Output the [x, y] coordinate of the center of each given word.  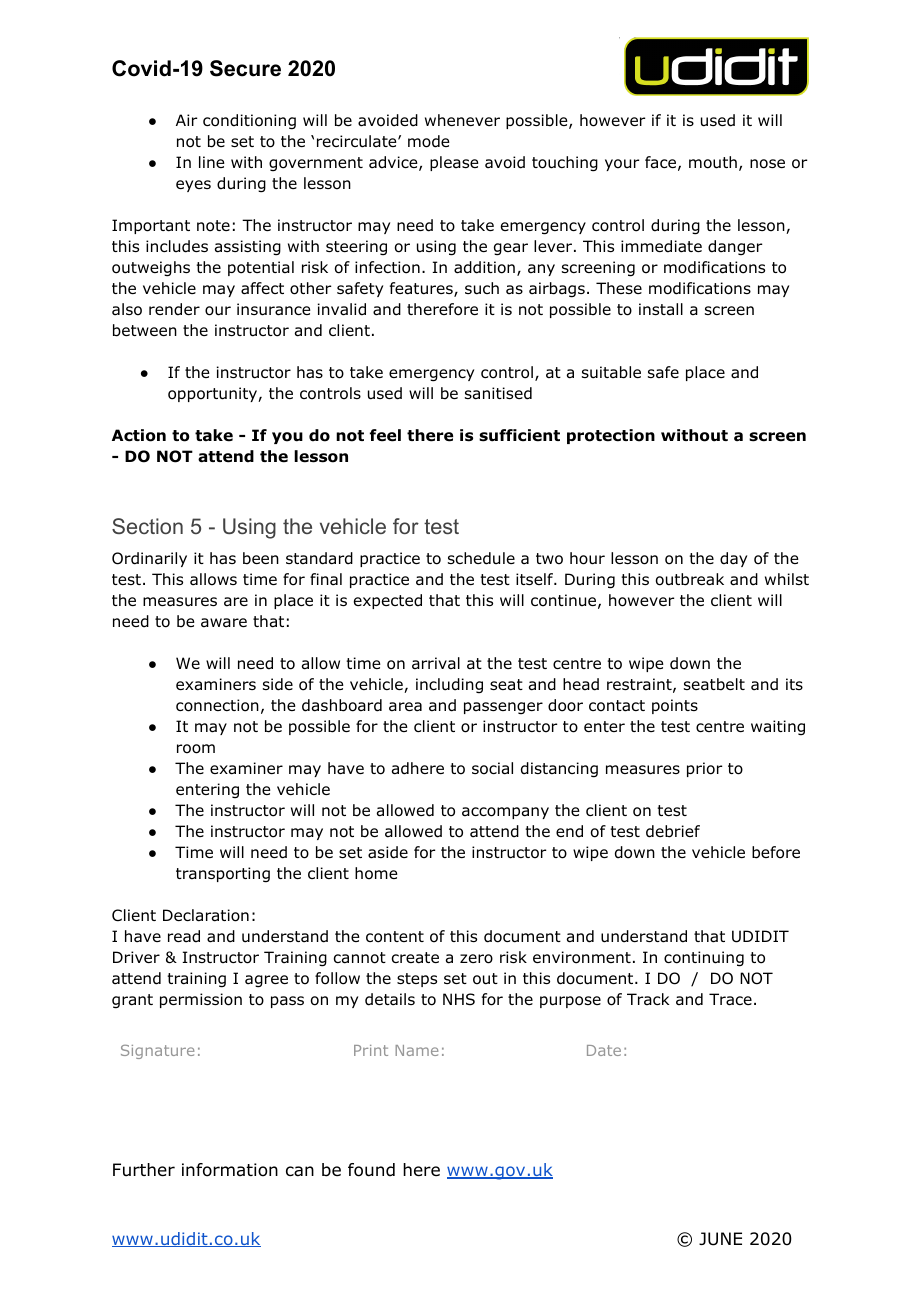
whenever [462, 120]
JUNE [720, 1239]
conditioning [249, 122]
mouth [713, 162]
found [371, 1170]
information [230, 1170]
